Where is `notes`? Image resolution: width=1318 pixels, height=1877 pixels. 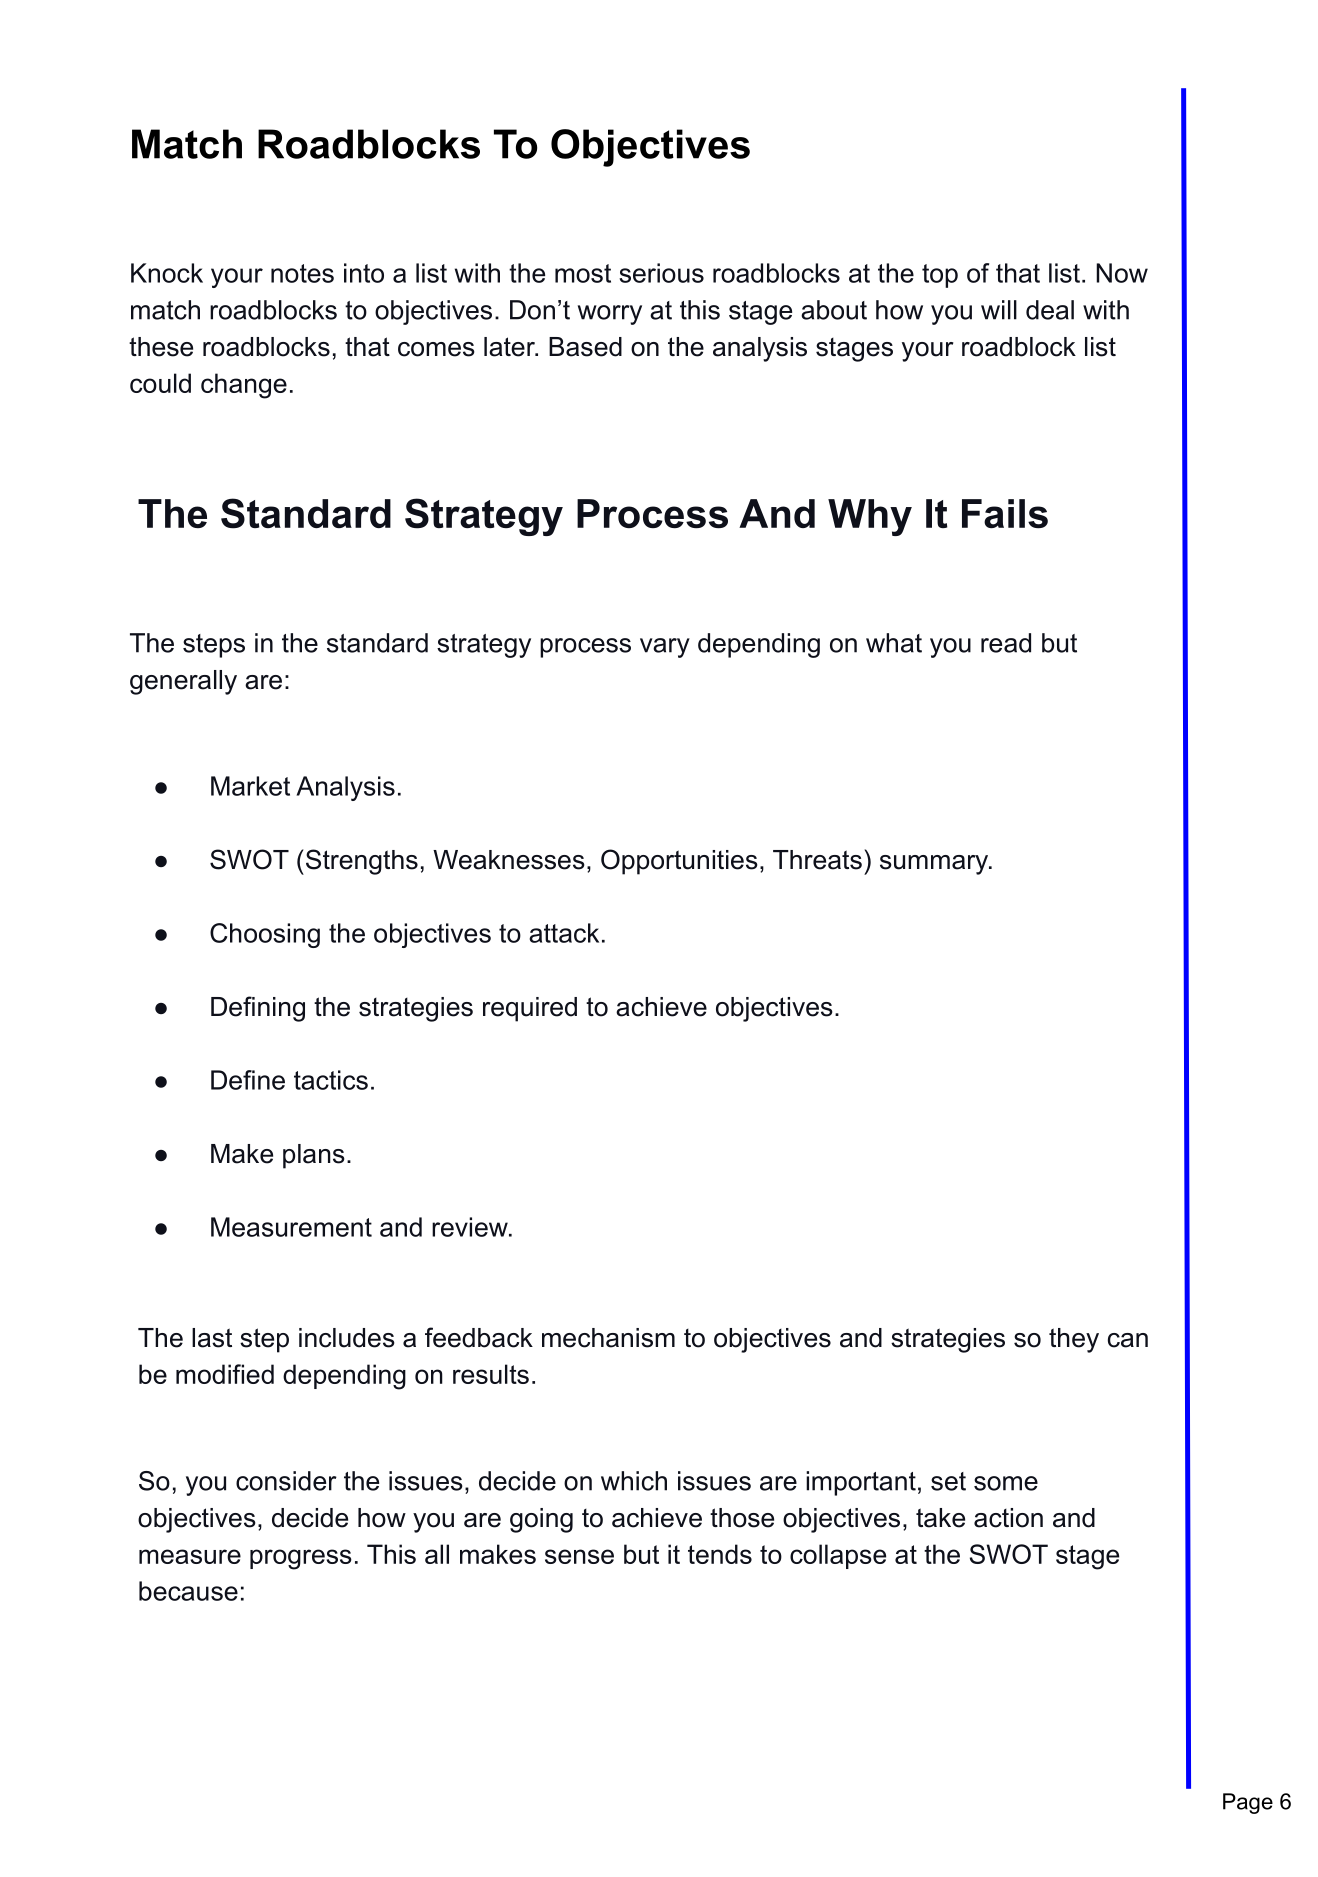
notes is located at coordinates (302, 273).
